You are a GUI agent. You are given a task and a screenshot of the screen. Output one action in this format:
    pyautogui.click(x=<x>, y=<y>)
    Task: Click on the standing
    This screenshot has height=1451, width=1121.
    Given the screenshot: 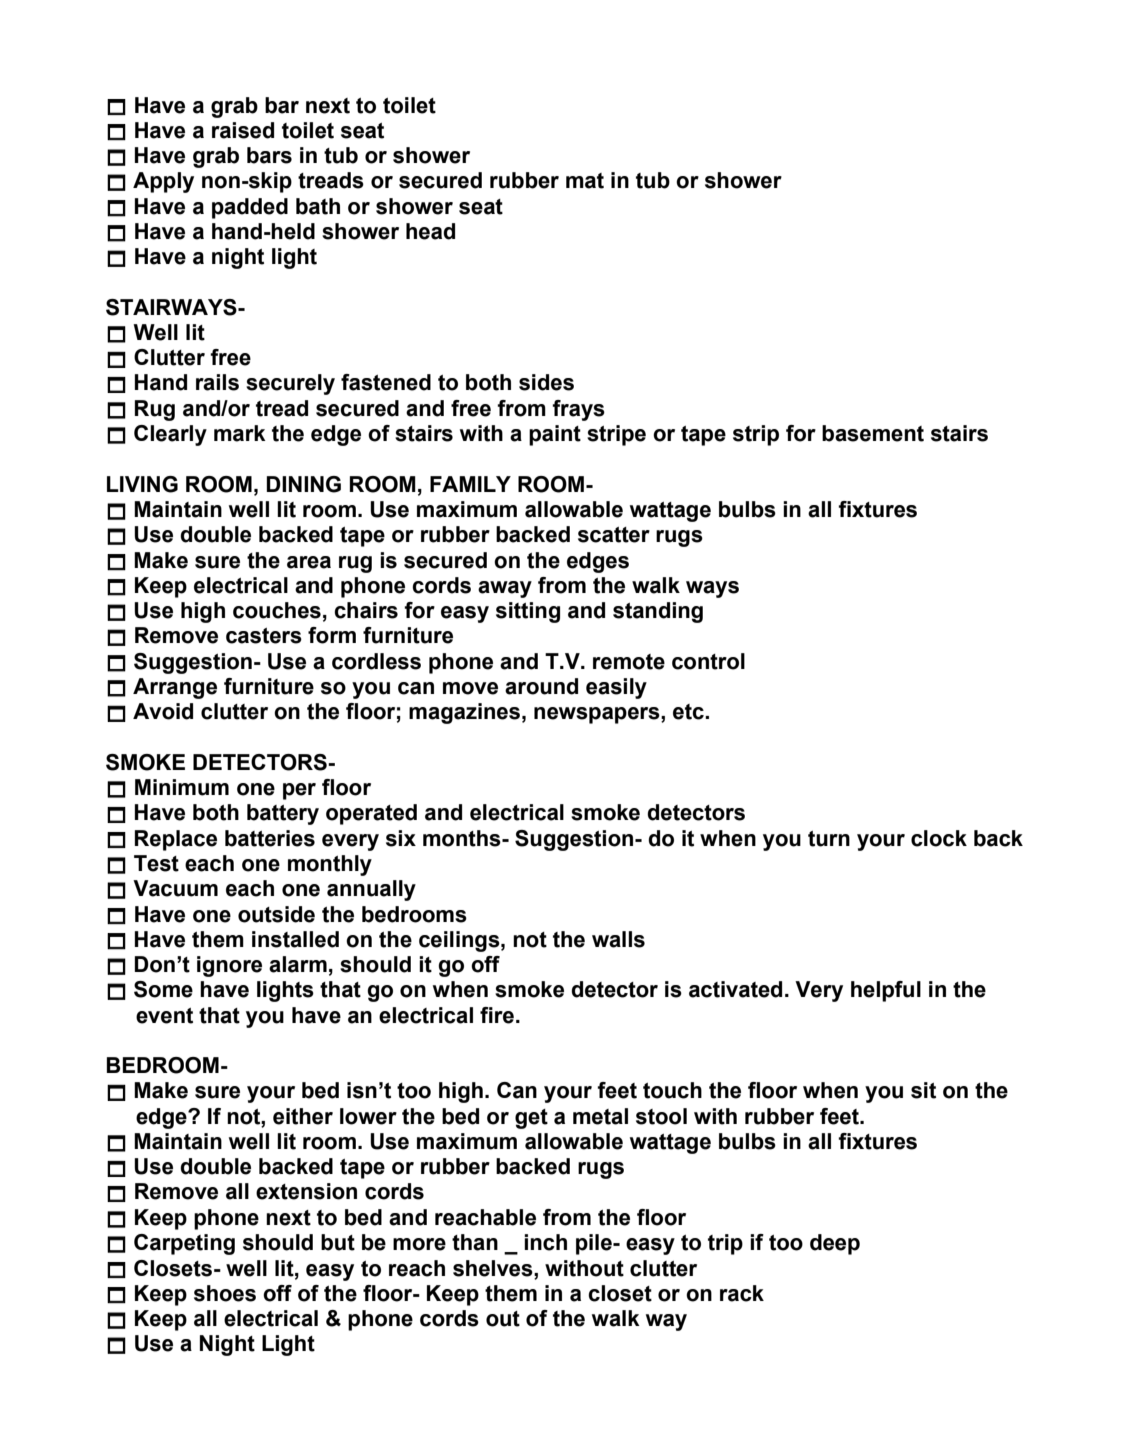 What is the action you would take?
    pyautogui.click(x=658, y=612)
